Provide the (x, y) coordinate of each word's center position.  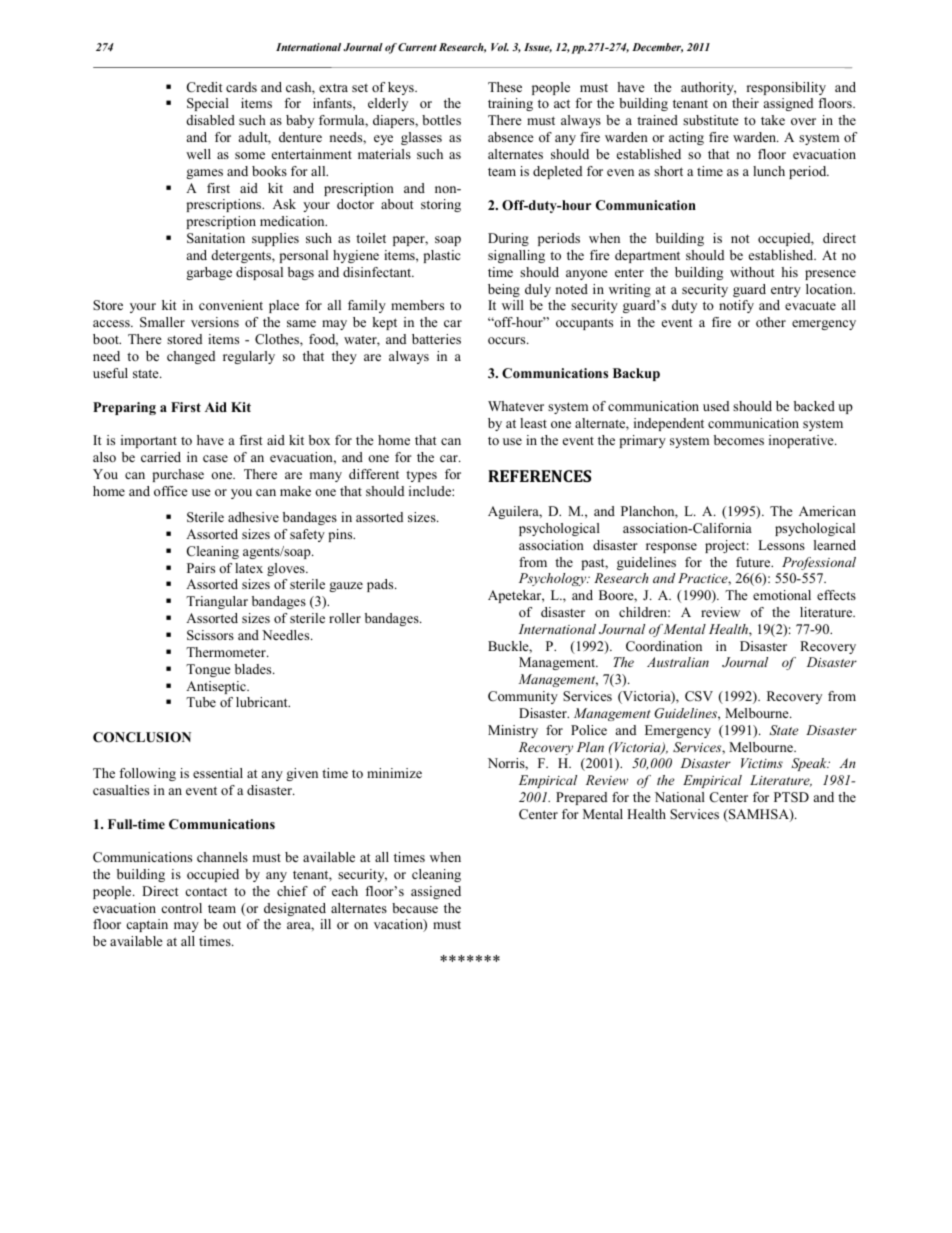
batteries (436, 339)
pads (381, 585)
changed (191, 357)
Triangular (217, 602)
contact (206, 891)
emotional (782, 595)
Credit (204, 87)
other (771, 322)
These (505, 87)
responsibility (786, 88)
